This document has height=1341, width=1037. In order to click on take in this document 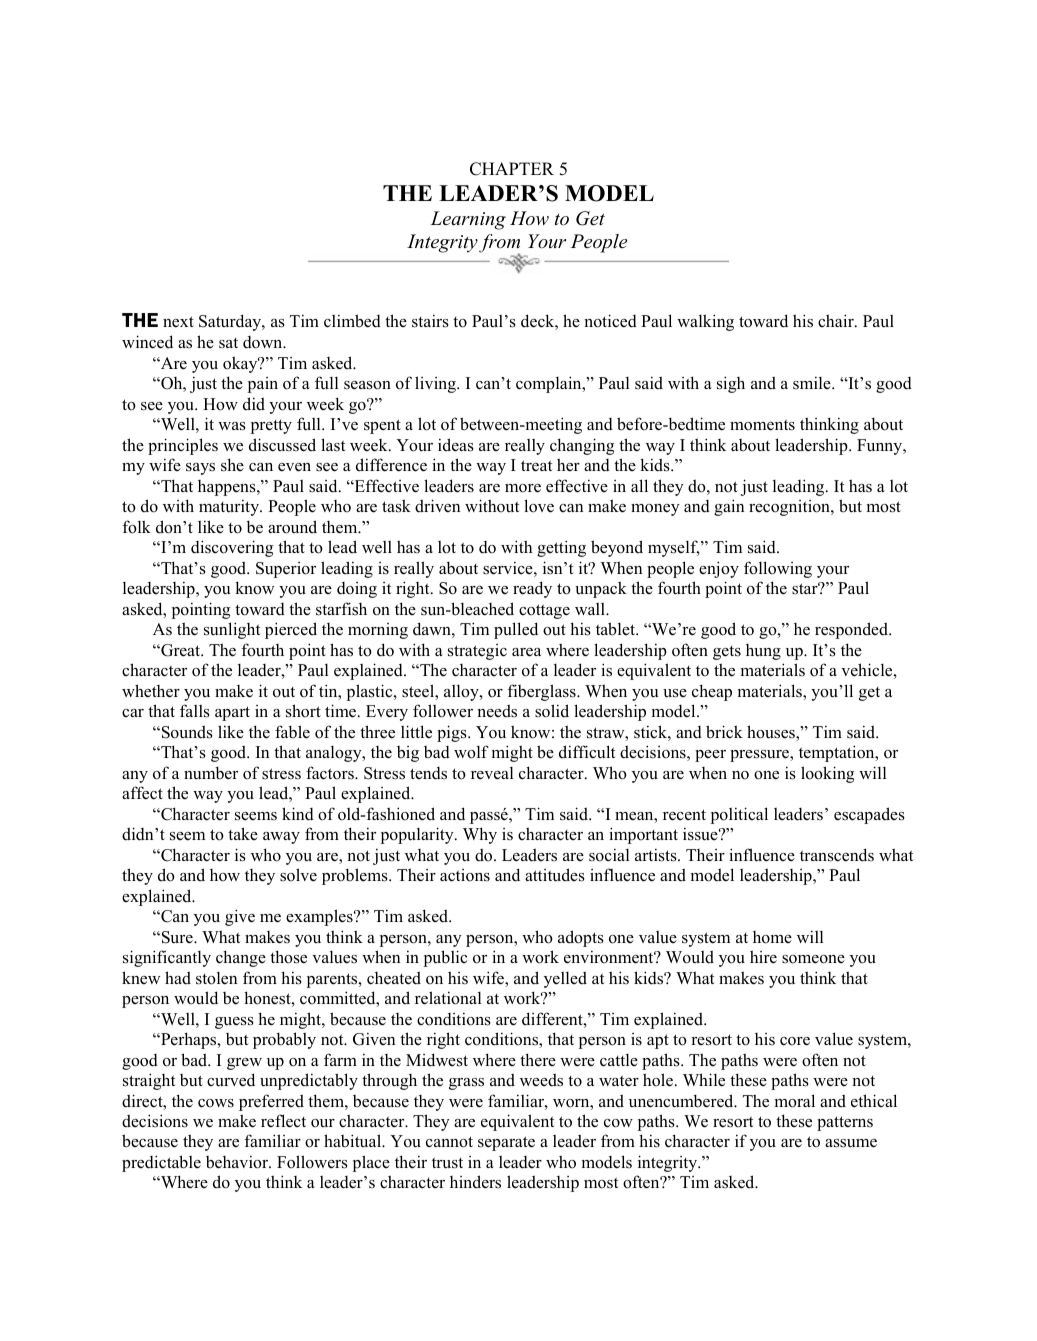, I will do `click(243, 833)`.
